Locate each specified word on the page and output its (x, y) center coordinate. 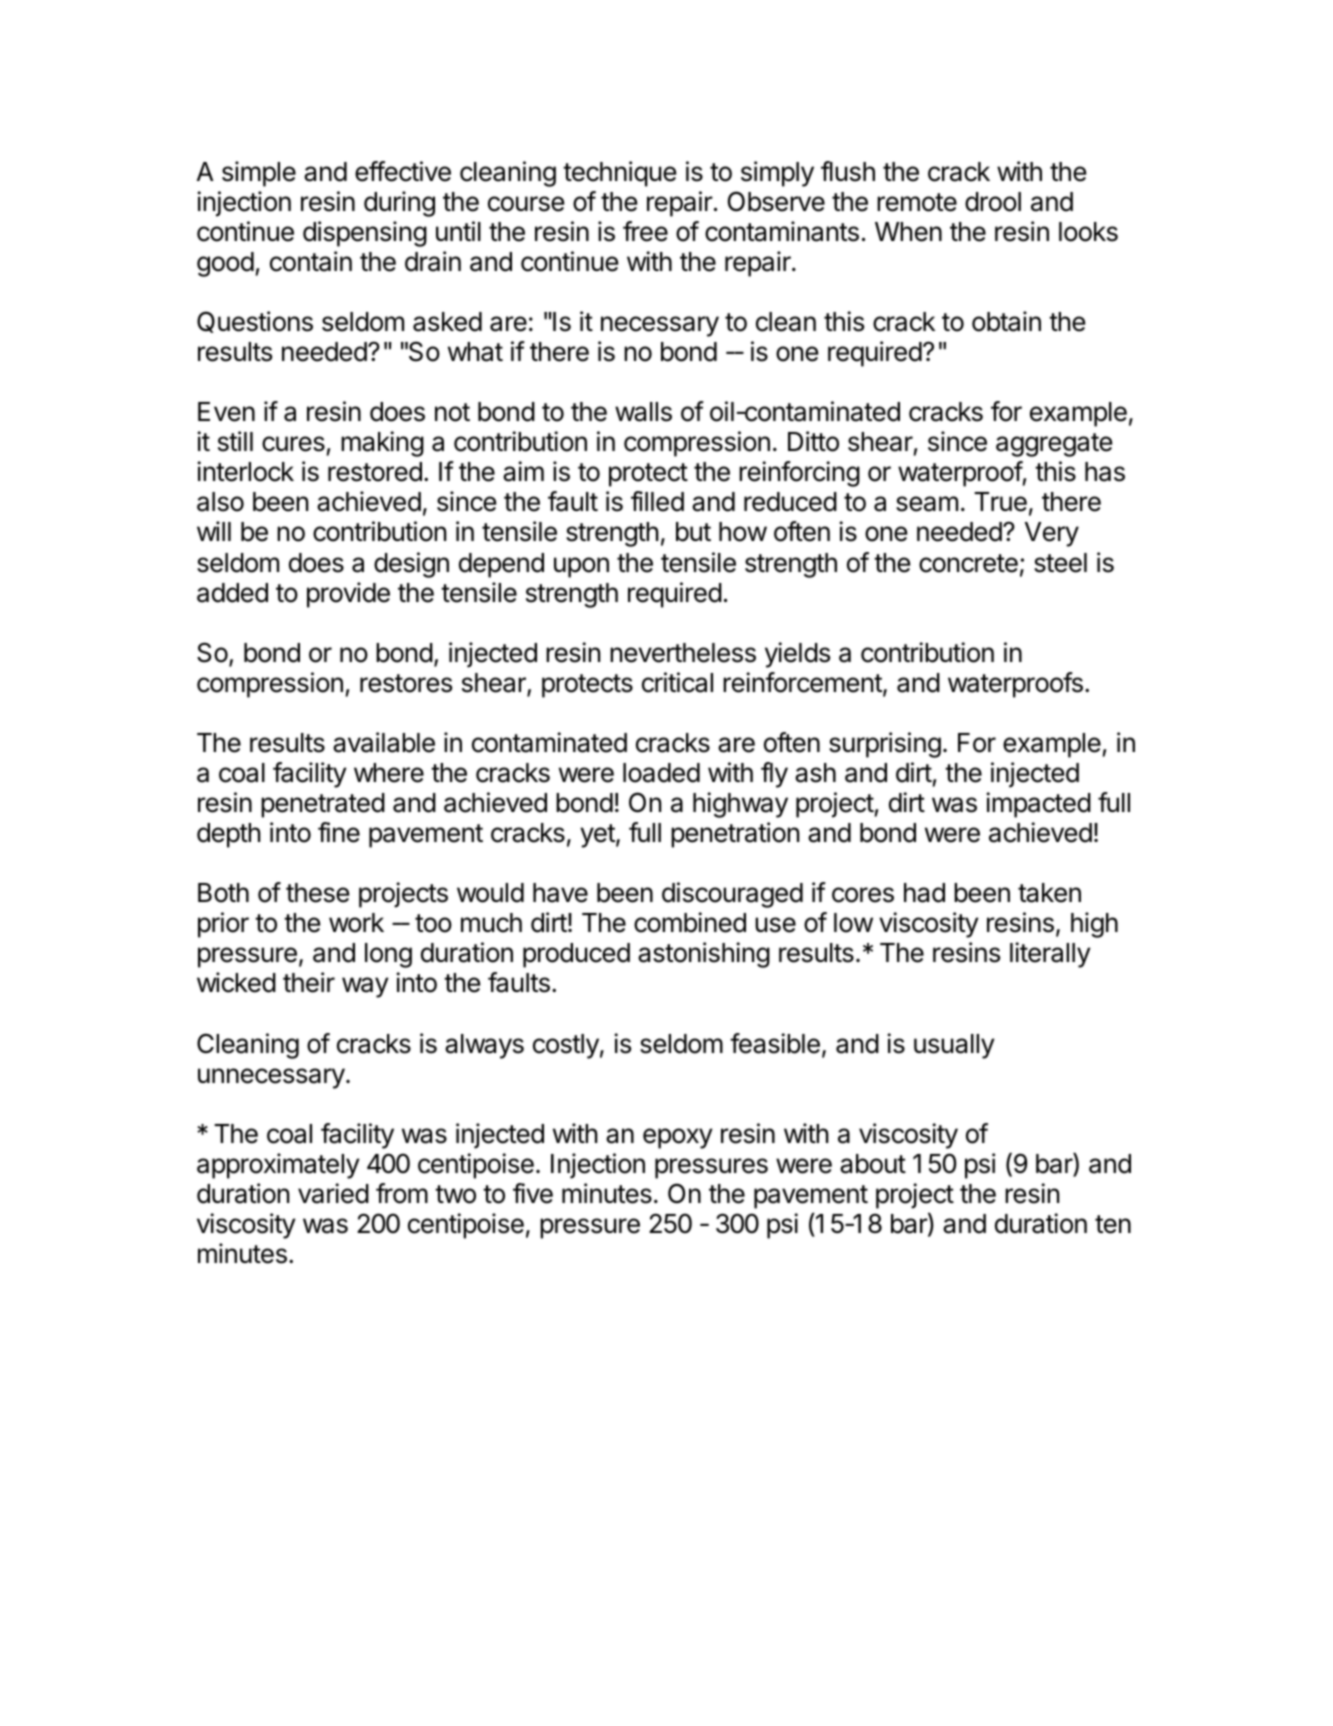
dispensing (365, 234)
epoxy (678, 1138)
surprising (885, 745)
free (645, 231)
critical (677, 682)
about (873, 1164)
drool (993, 202)
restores (406, 683)
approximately (278, 1166)
